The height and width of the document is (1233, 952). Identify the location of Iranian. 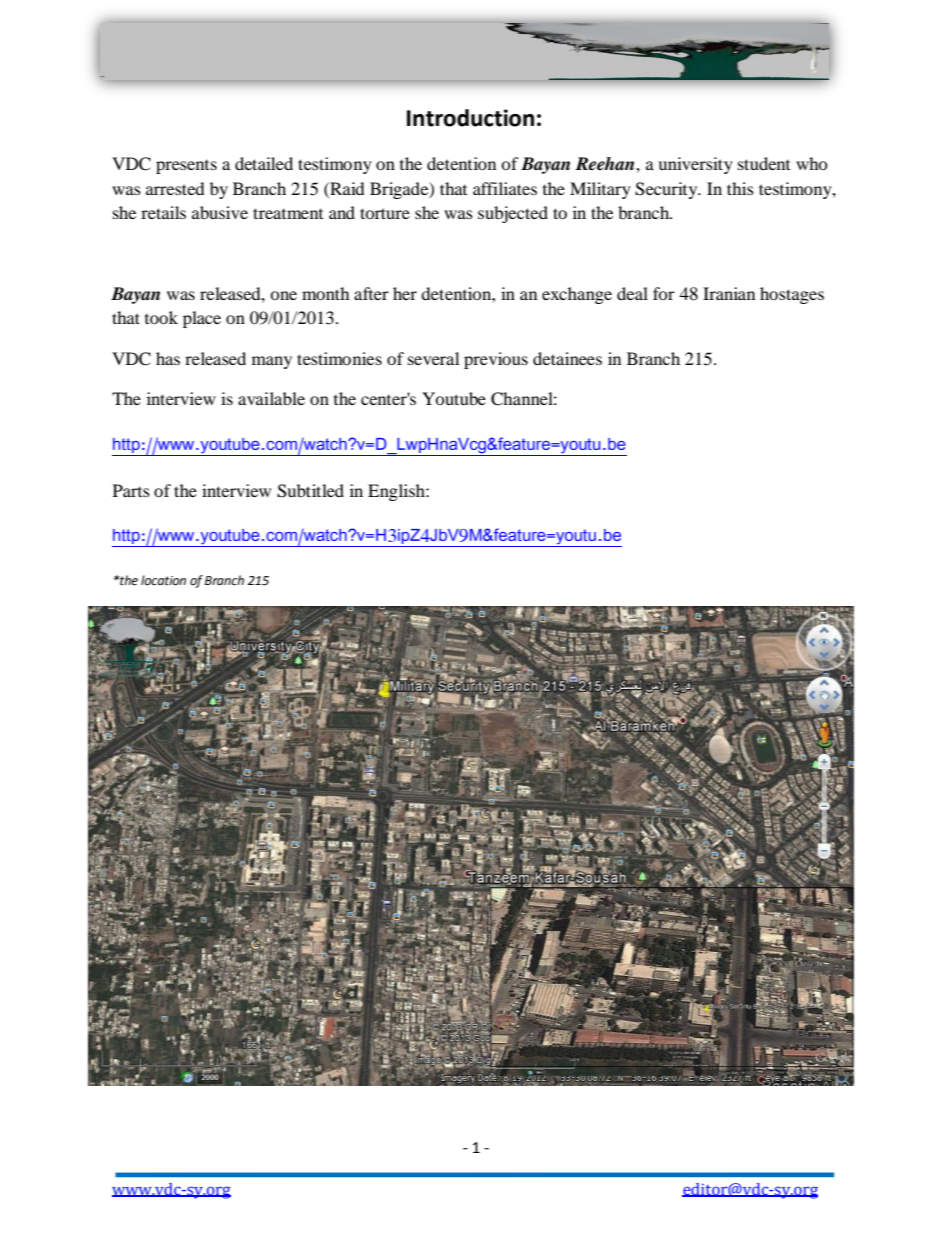
(729, 293).
